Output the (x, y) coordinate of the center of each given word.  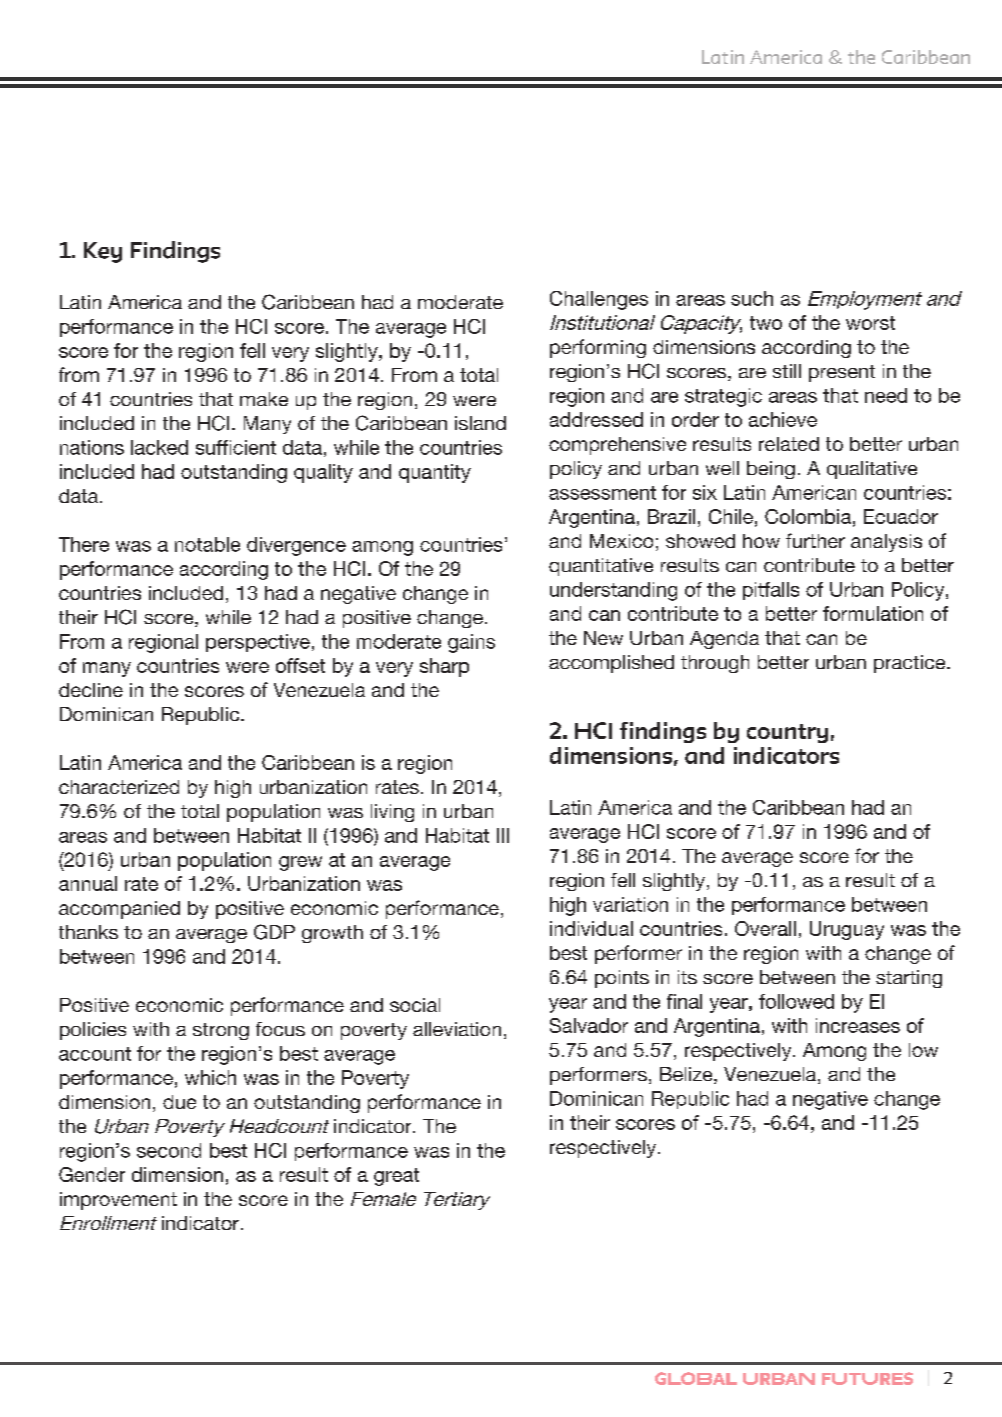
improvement (118, 1201)
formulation (873, 613)
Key (103, 252)
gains (471, 643)
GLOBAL (696, 1378)
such (752, 298)
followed (796, 1001)
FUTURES (867, 1378)
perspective (258, 643)
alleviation (457, 1029)
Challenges (599, 300)
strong (221, 1031)
